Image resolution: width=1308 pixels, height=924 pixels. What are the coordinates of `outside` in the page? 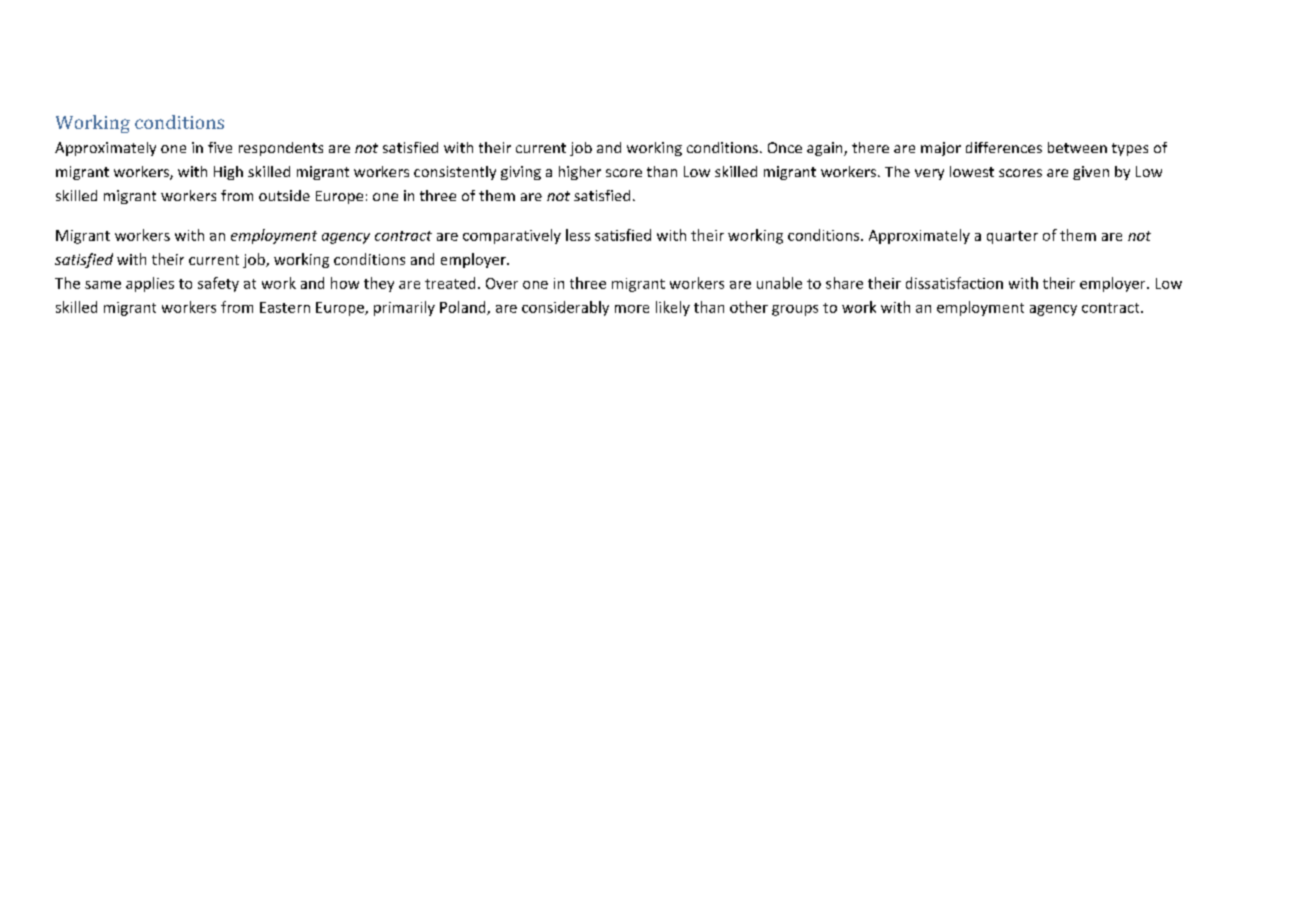 It's located at (284, 195).
